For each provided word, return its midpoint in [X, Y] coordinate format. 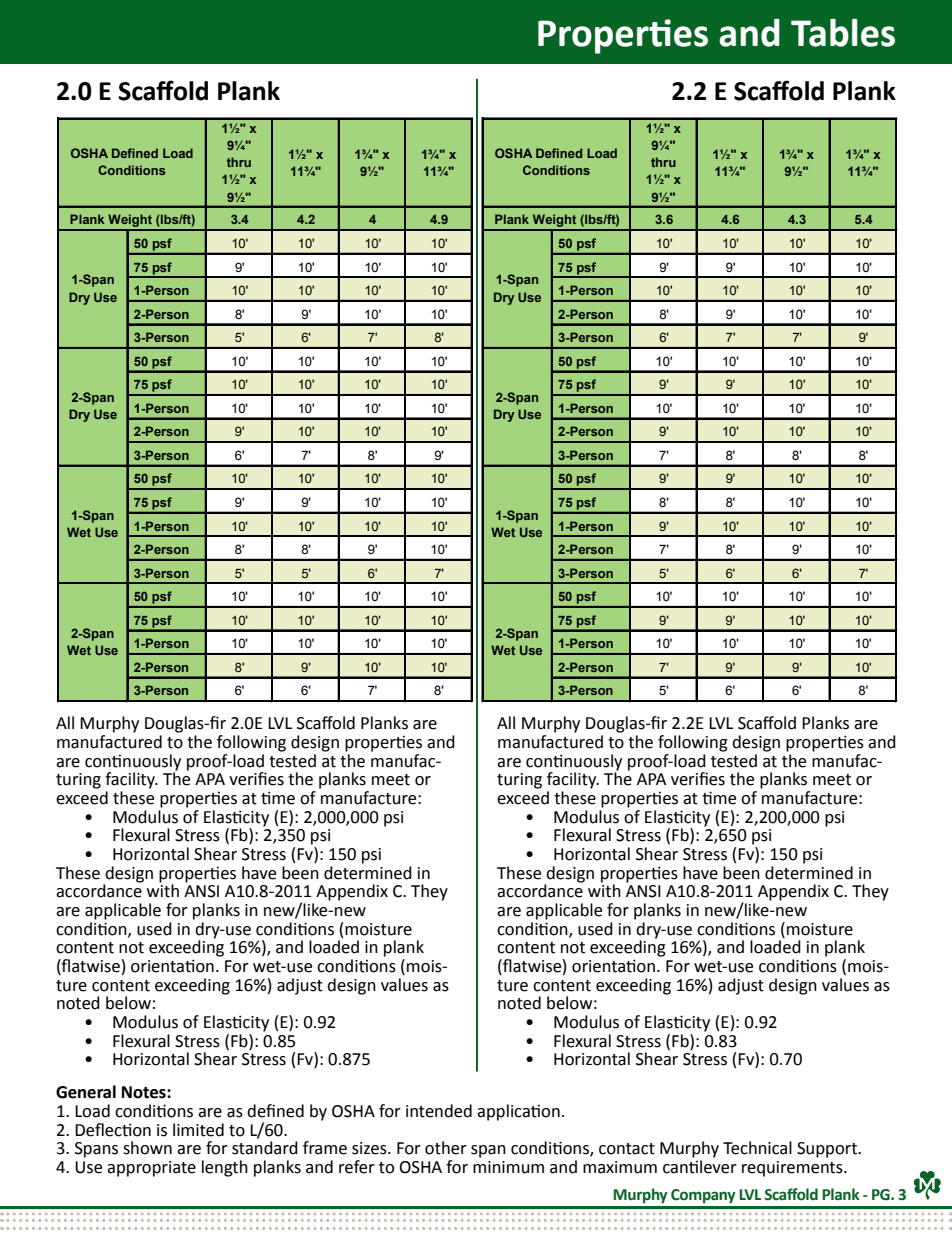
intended [439, 1111]
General [86, 1092]
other [446, 1148]
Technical [757, 1148]
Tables [843, 33]
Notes [145, 1092]
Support [828, 1150]
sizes [370, 1148]
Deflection [113, 1130]
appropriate [151, 1169]
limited [198, 1130]
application [518, 1112]
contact [627, 1149]
